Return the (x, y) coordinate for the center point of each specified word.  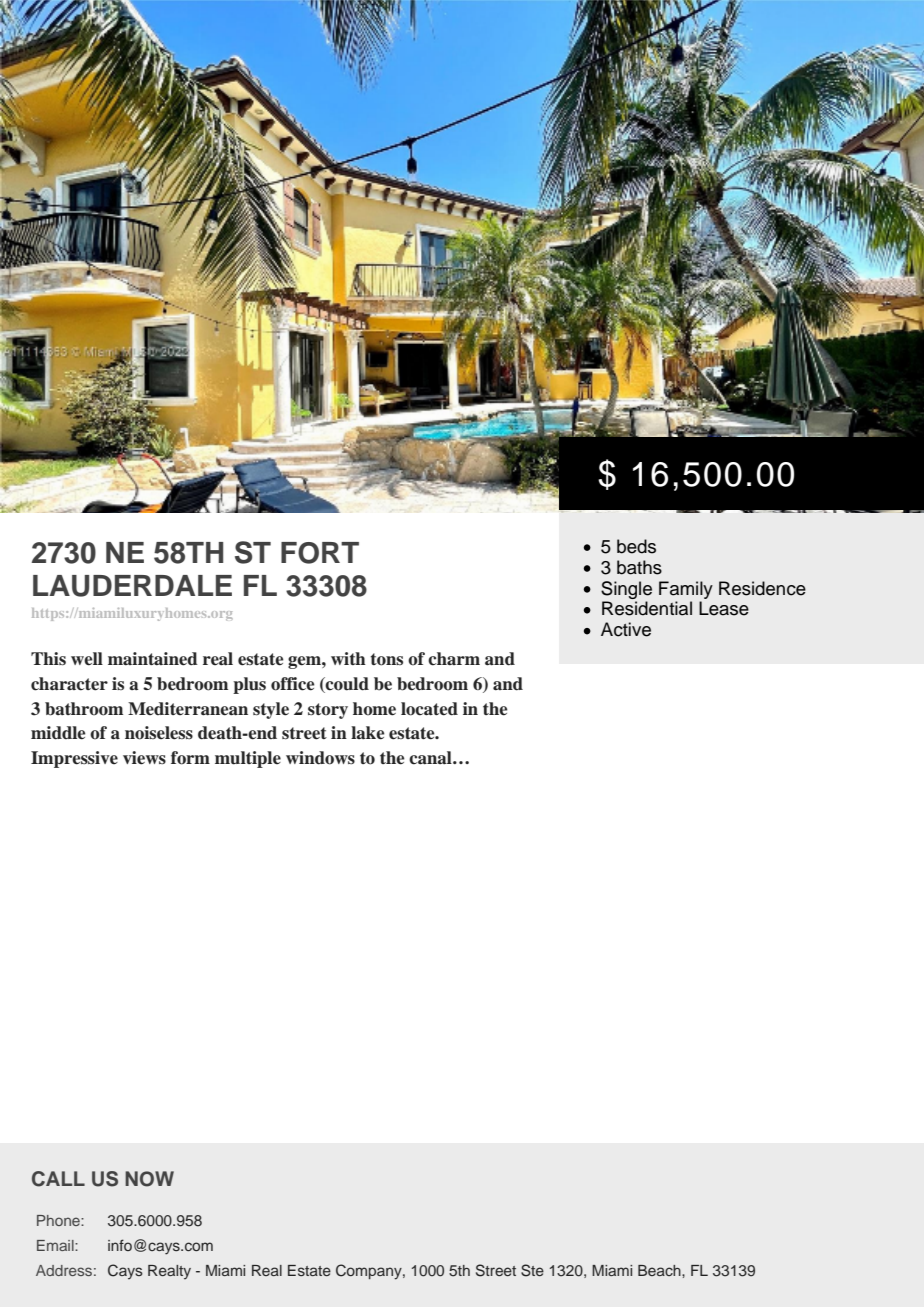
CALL (58, 1179)
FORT (320, 553)
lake (367, 733)
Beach (660, 1270)
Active (626, 629)
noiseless (159, 733)
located (429, 709)
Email (56, 1245)
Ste (532, 1270)
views (144, 758)
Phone (59, 1220)
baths (639, 567)
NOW (149, 1179)
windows (320, 758)
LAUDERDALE (132, 586)
